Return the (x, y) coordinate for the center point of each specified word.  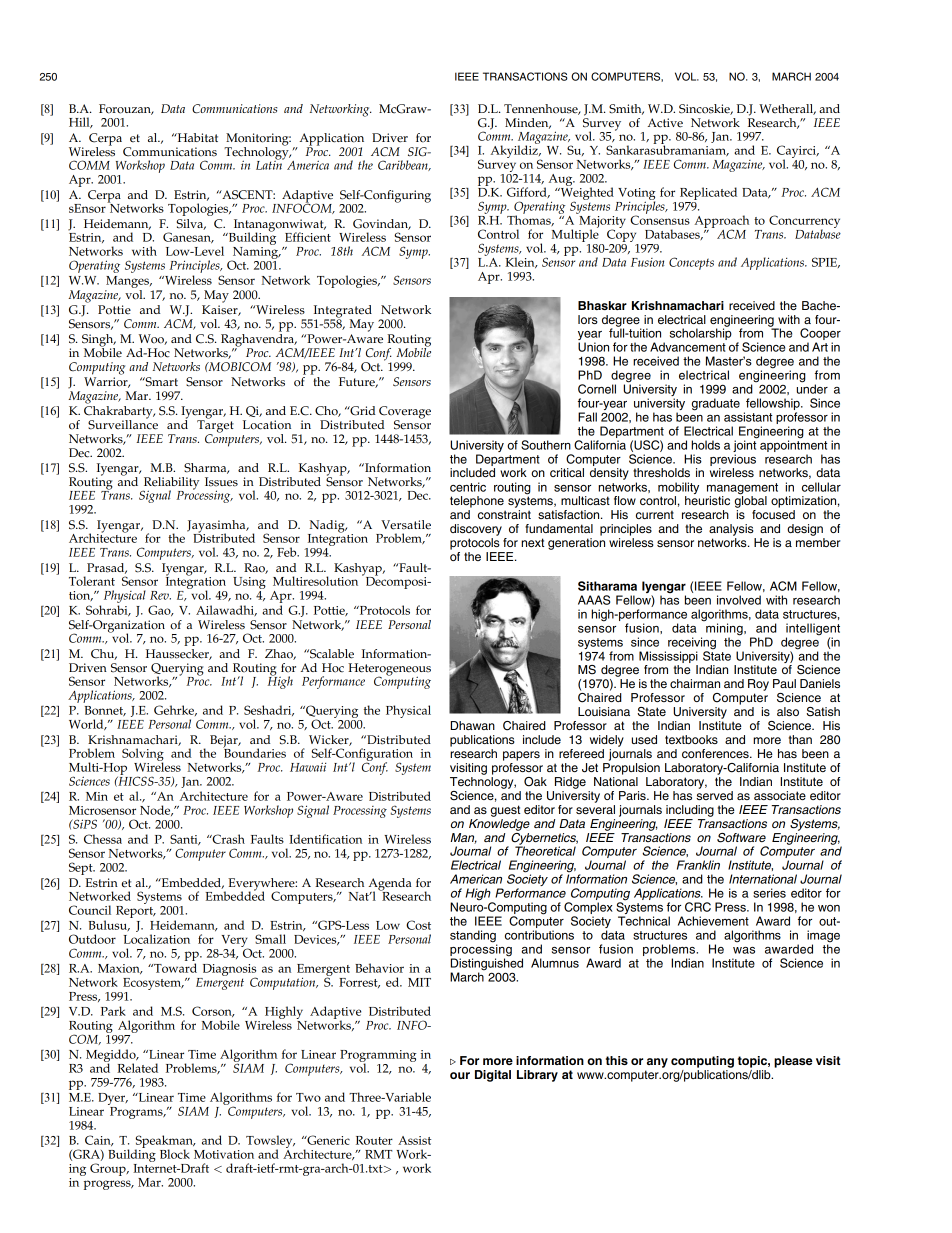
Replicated (708, 193)
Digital (493, 1076)
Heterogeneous (389, 670)
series (769, 893)
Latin (270, 164)
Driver (390, 138)
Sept (82, 868)
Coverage (405, 413)
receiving (692, 644)
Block (175, 1154)
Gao (160, 610)
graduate (716, 404)
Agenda (390, 885)
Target (215, 426)
